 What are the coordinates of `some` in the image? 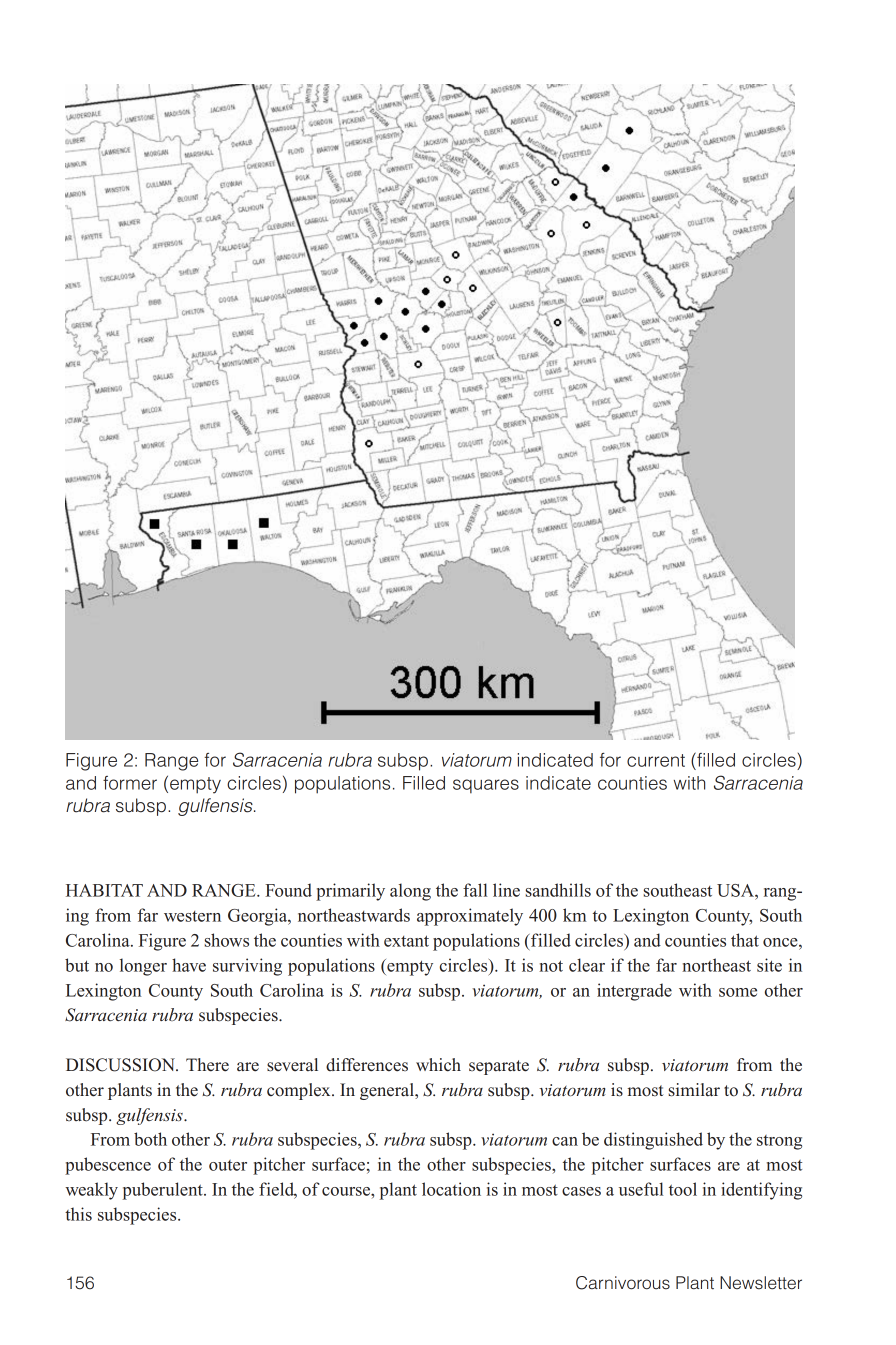 It's located at (738, 992).
